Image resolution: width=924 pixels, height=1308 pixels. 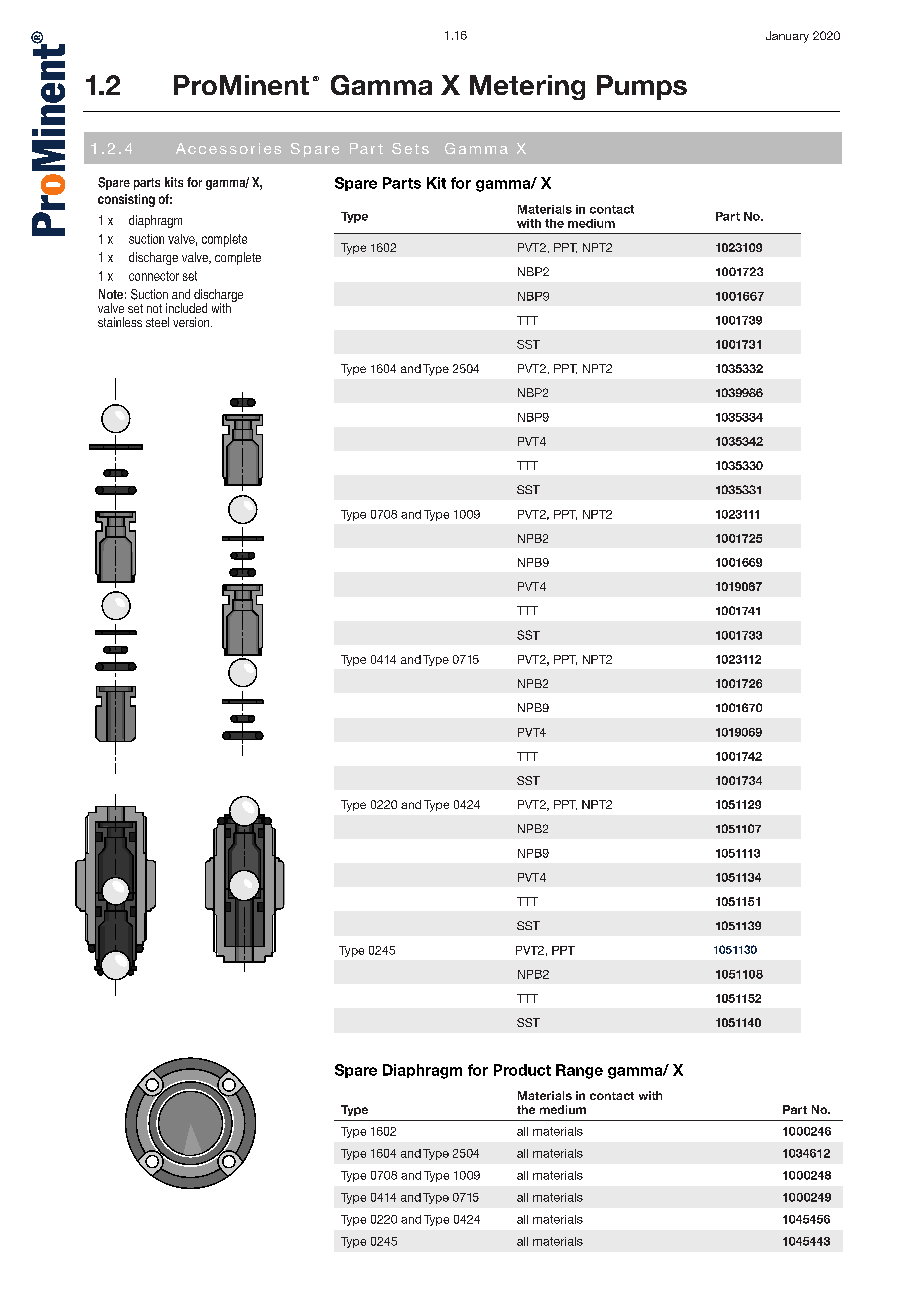 I want to click on version, so click(x=192, y=322).
